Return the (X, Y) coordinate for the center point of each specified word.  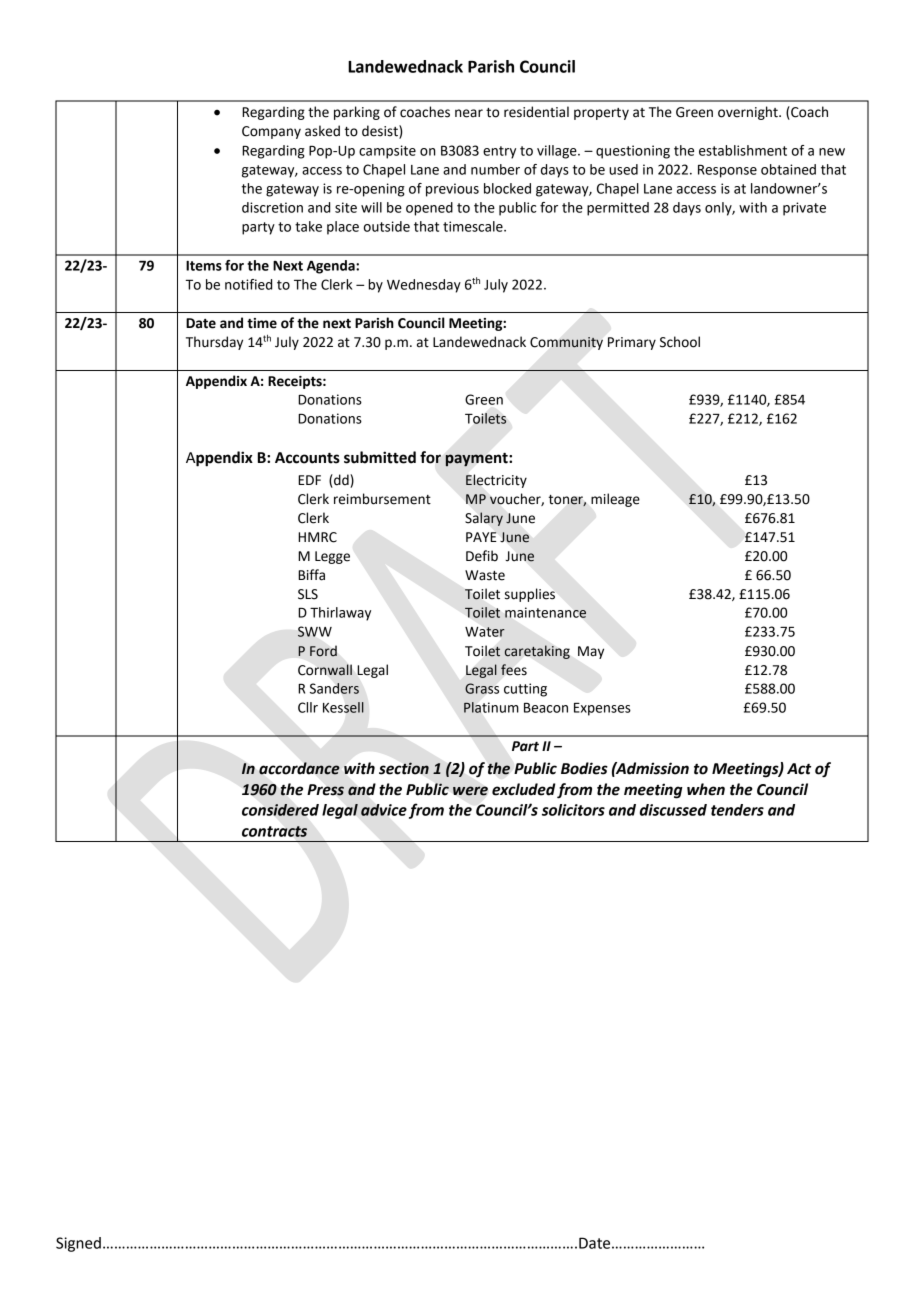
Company (271, 132)
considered (280, 810)
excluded (523, 789)
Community (566, 343)
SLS (308, 594)
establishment (743, 150)
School (680, 342)
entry (499, 152)
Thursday (214, 343)
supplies (530, 595)
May (591, 652)
